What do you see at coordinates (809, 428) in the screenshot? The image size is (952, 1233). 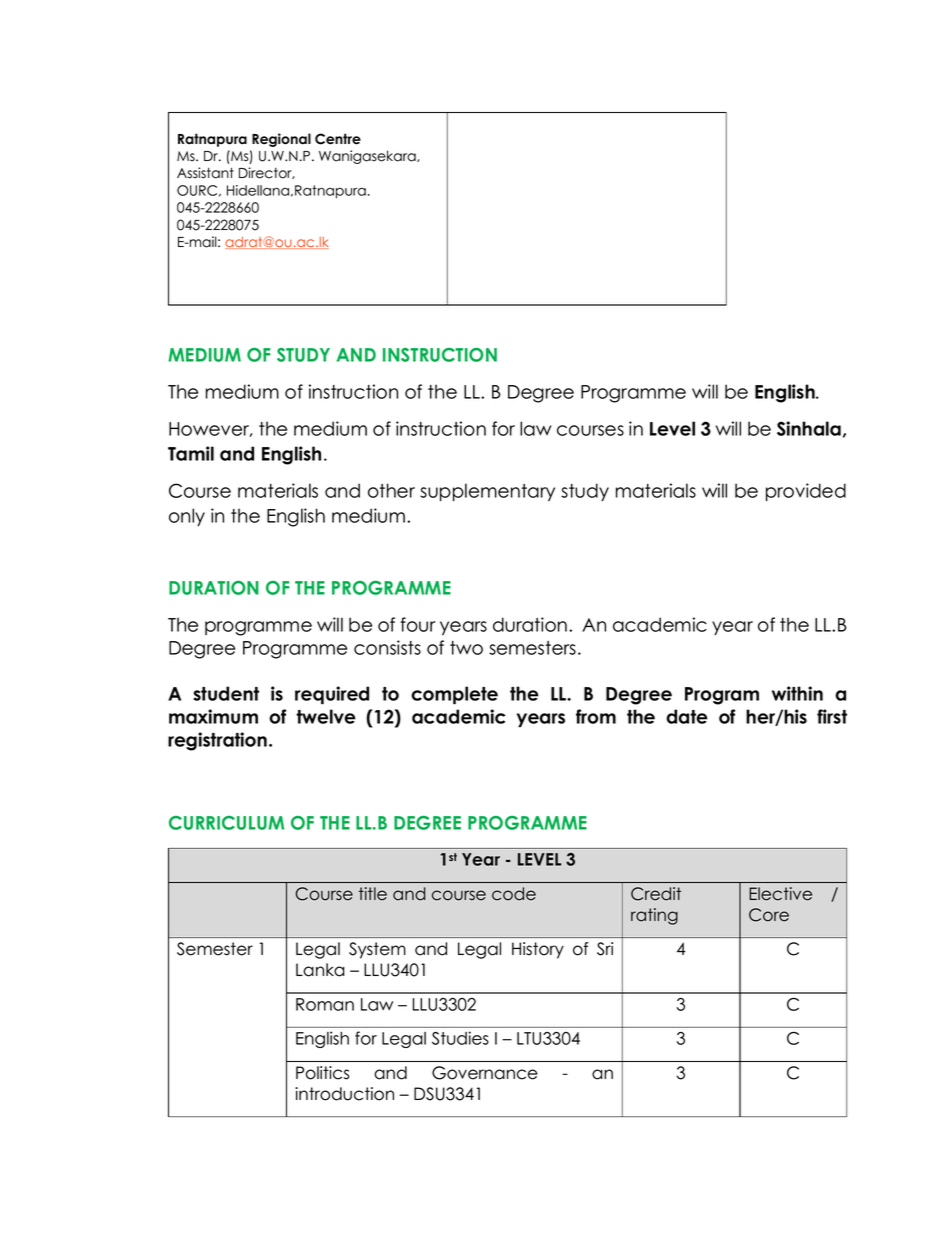 I see `Sinhala` at bounding box center [809, 428].
